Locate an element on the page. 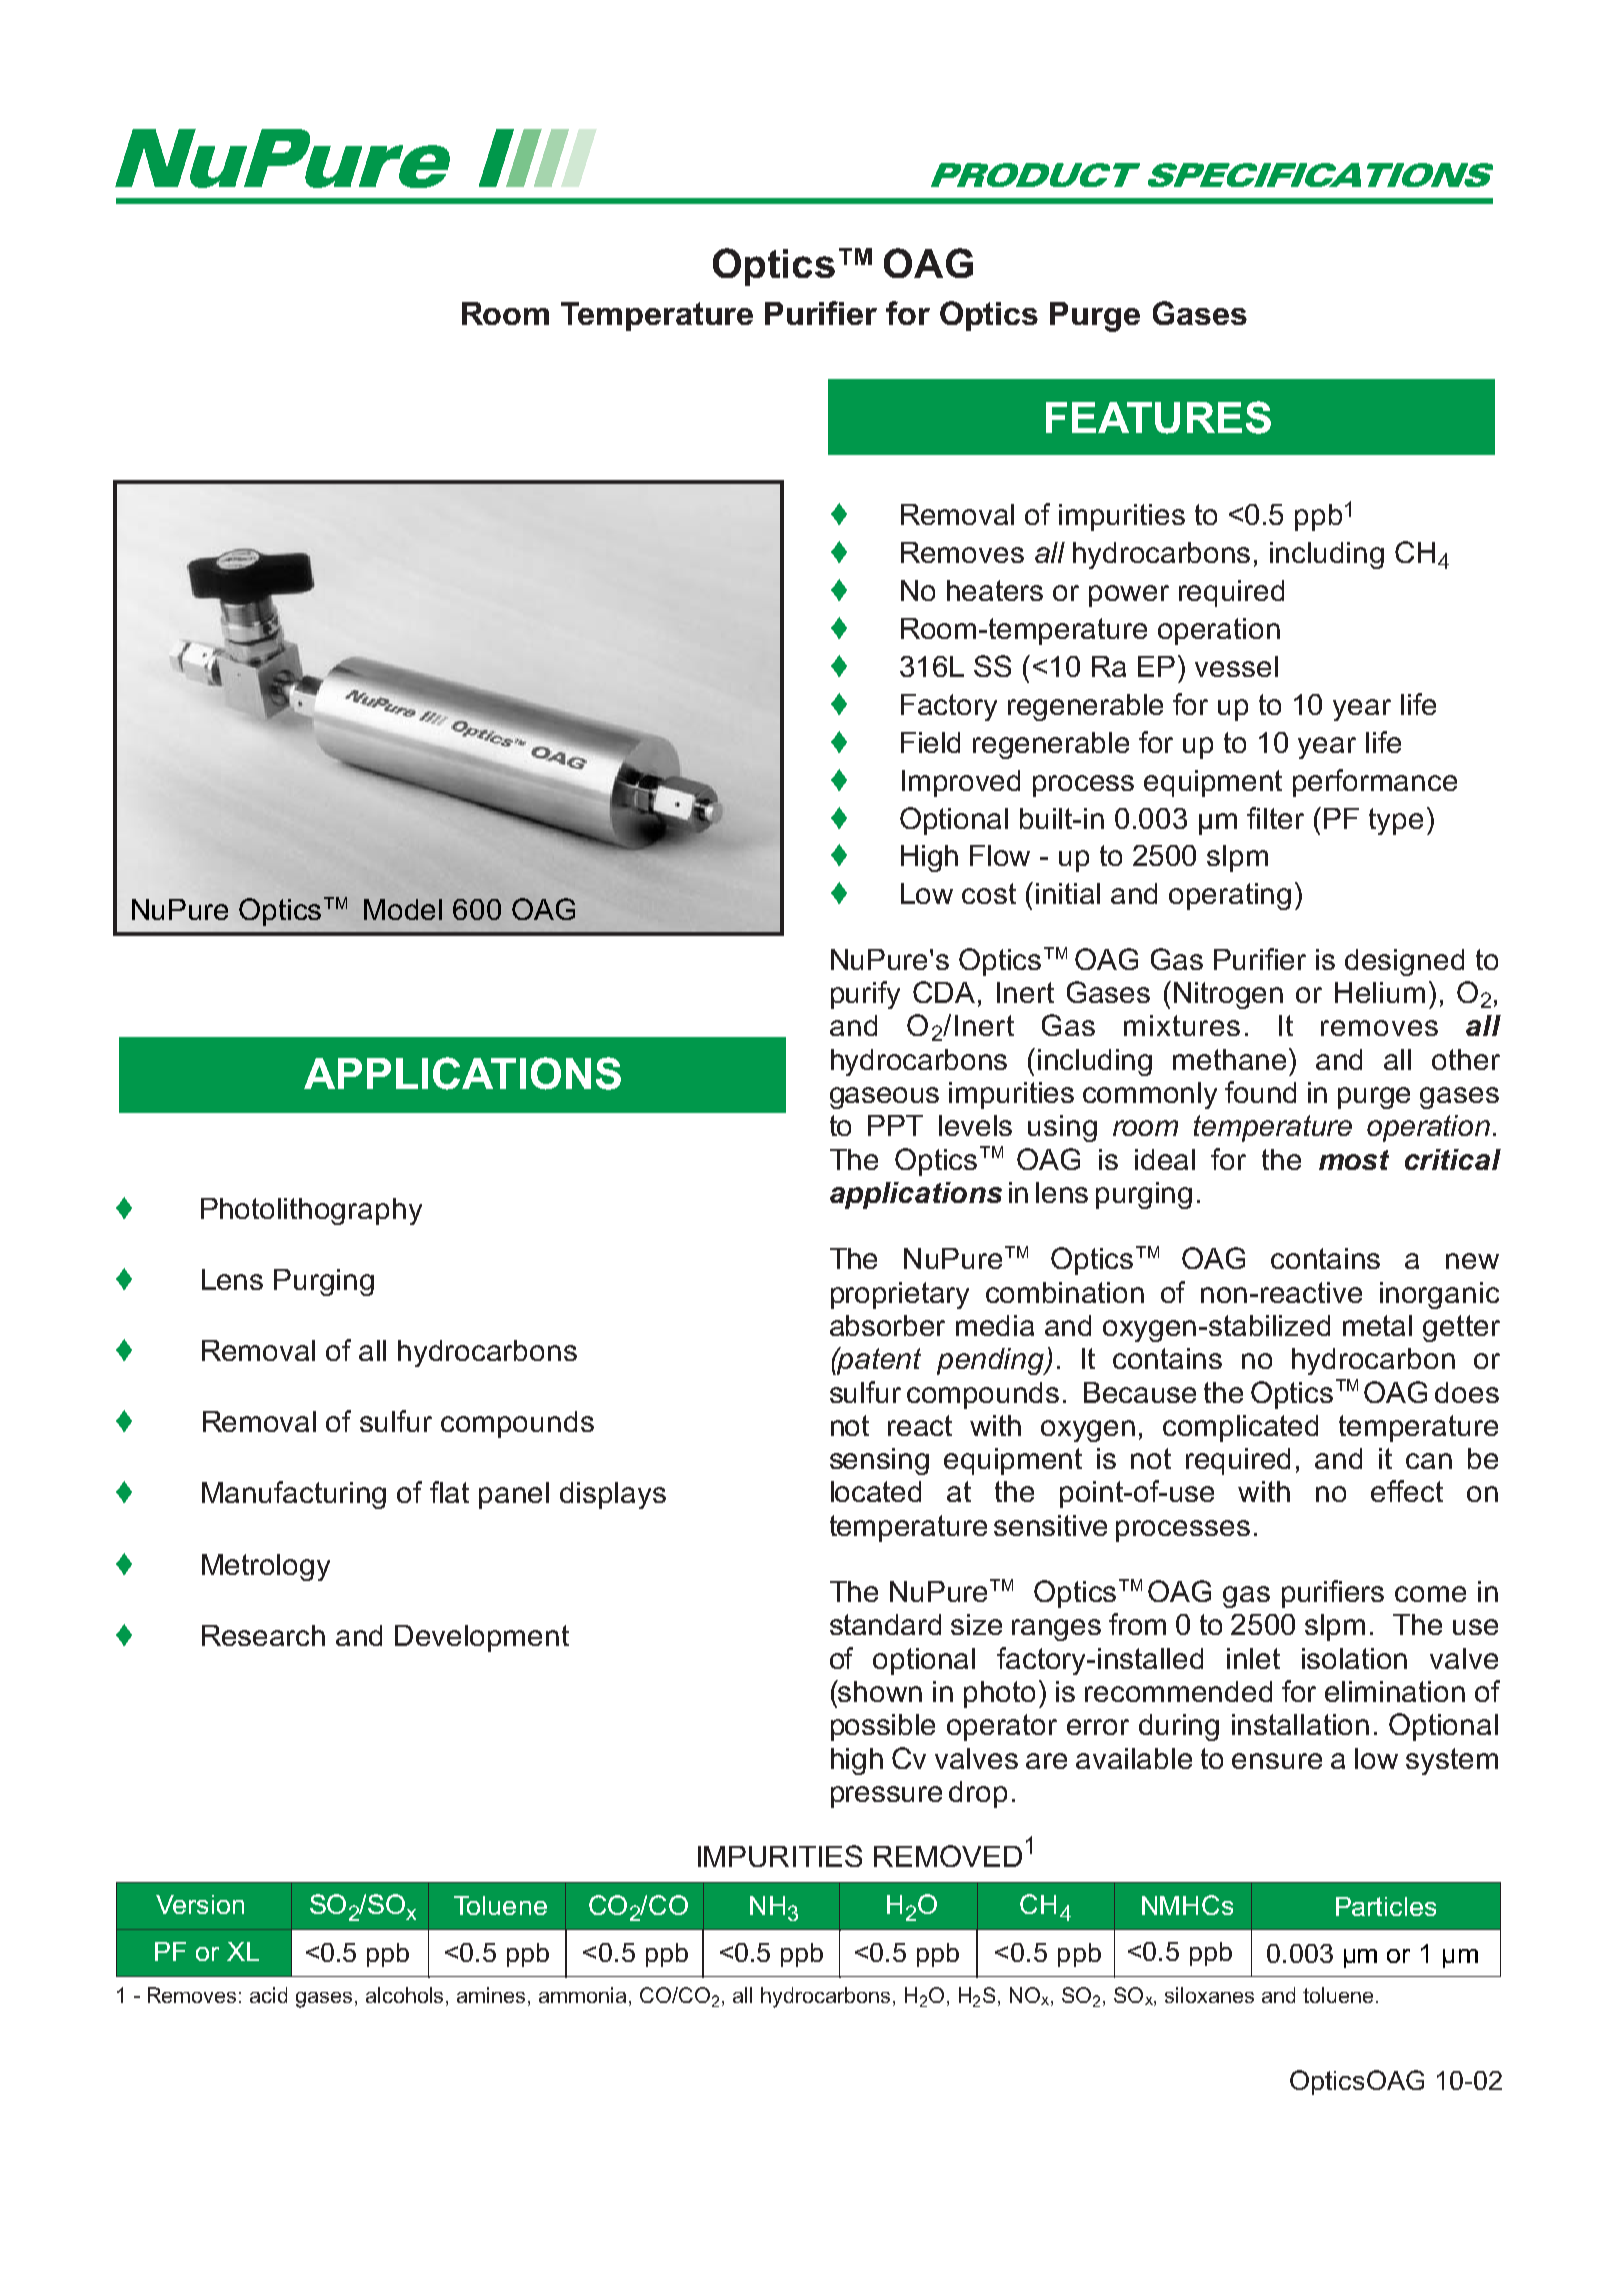 The image size is (1611, 2280). heaters is located at coordinates (995, 590).
